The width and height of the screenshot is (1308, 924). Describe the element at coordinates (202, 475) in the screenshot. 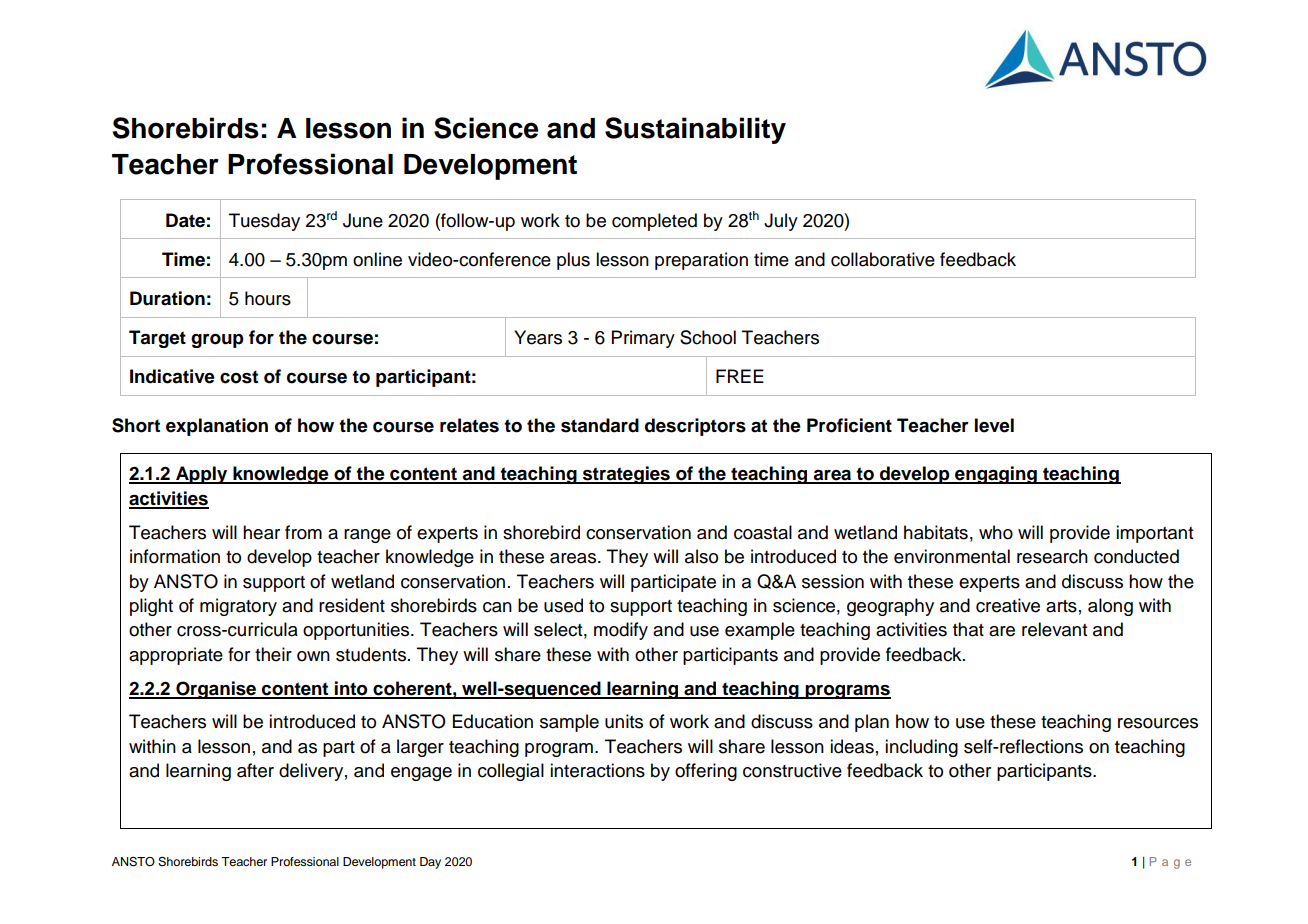

I see `Apply` at that location.
